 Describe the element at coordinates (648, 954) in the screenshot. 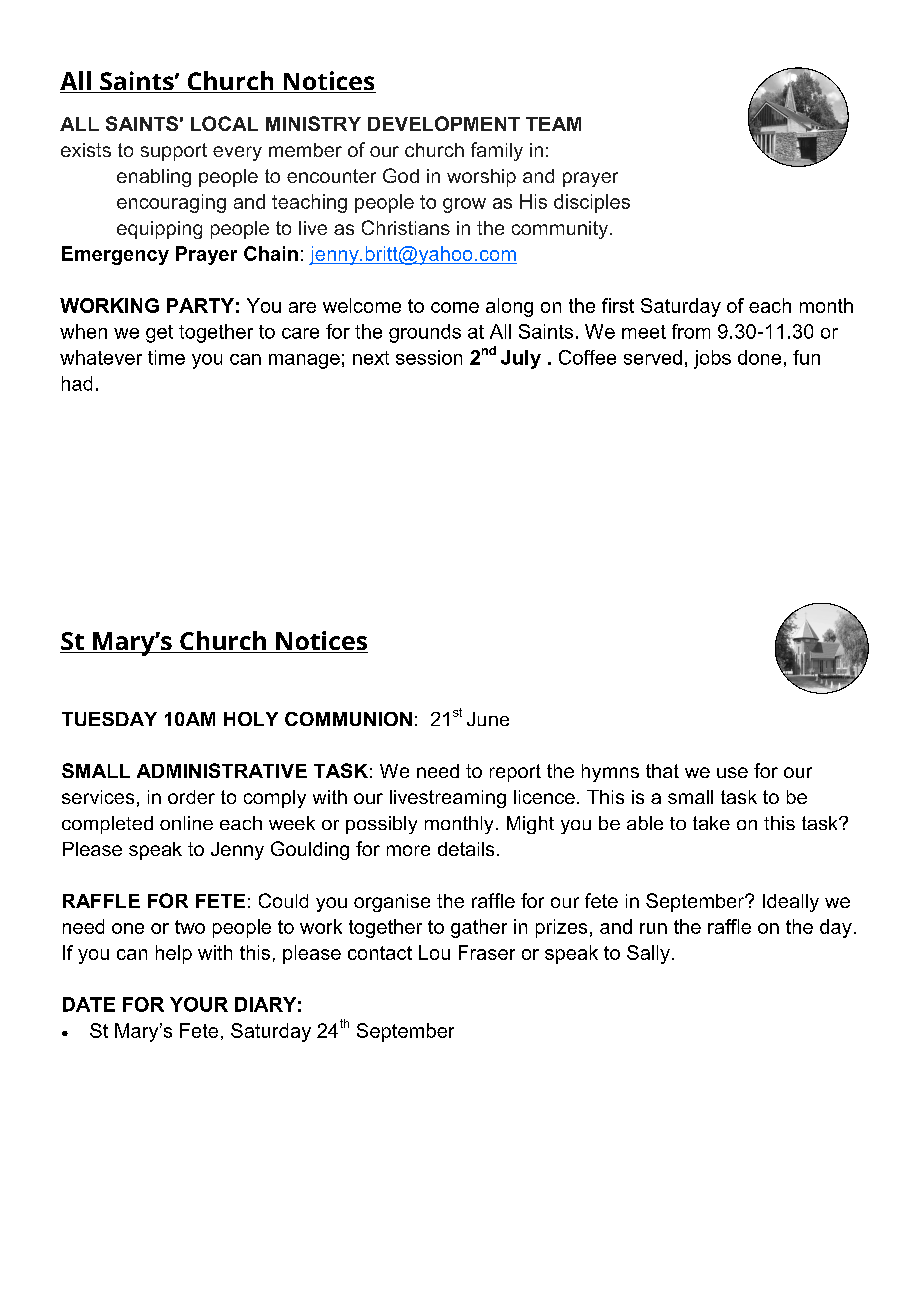

I see `Sally` at that location.
